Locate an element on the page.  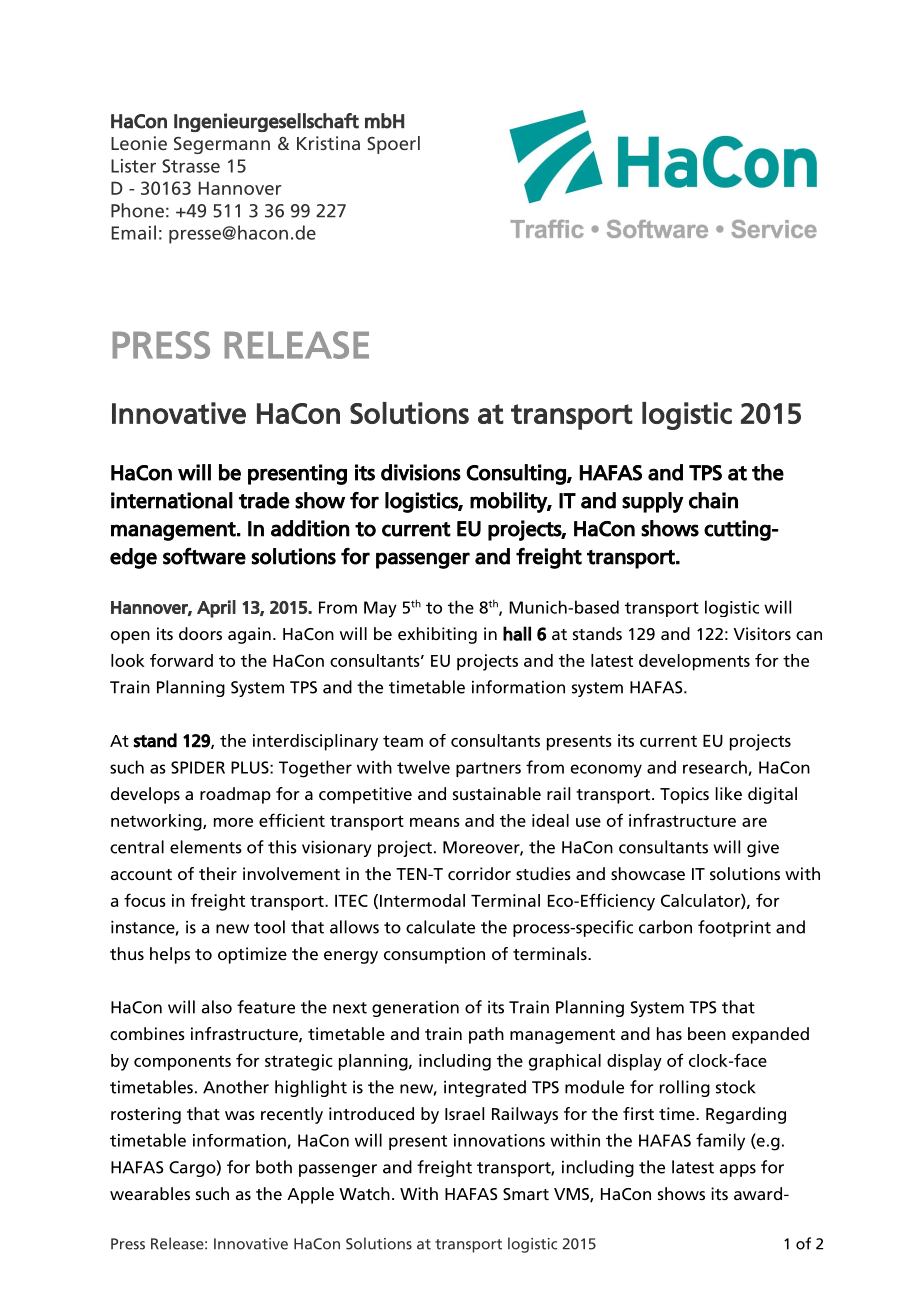
Kristina is located at coordinates (328, 143).
